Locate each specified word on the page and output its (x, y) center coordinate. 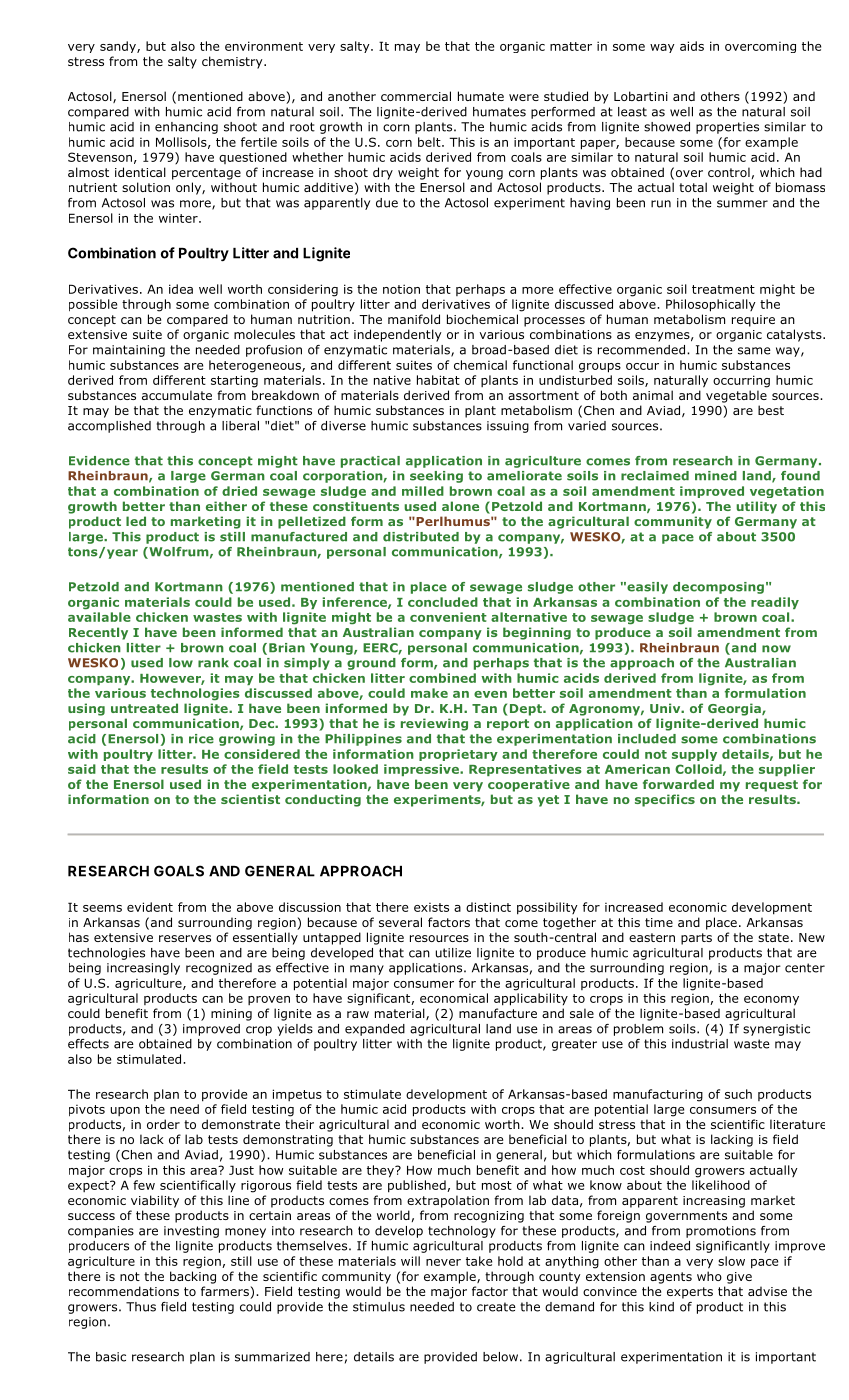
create (496, 1307)
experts (690, 1293)
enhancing (186, 128)
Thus (141, 1307)
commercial (416, 96)
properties (727, 128)
